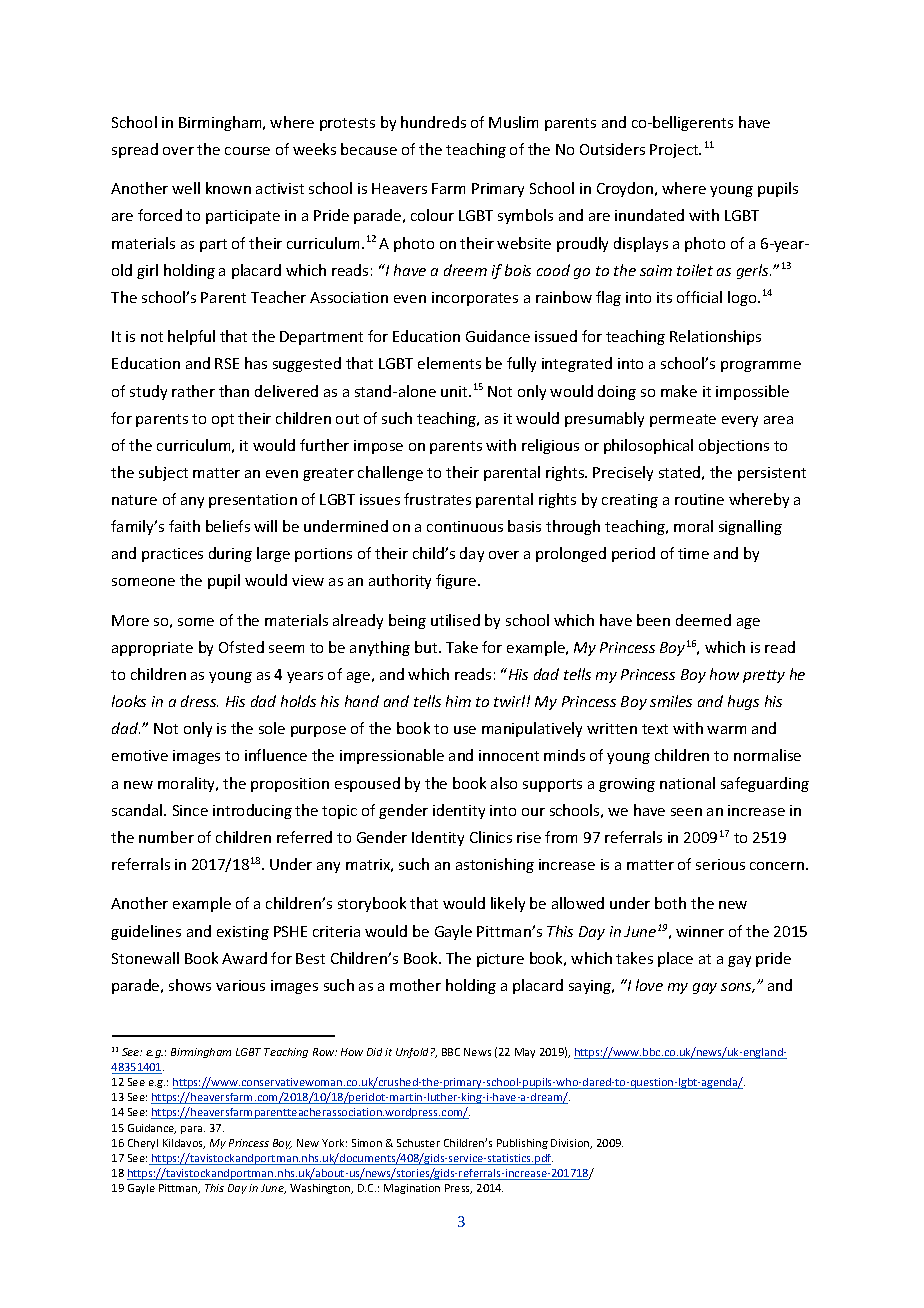 The height and width of the screenshot is (1308, 924). What do you see at coordinates (703, 620) in the screenshot?
I see `deemed` at bounding box center [703, 620].
